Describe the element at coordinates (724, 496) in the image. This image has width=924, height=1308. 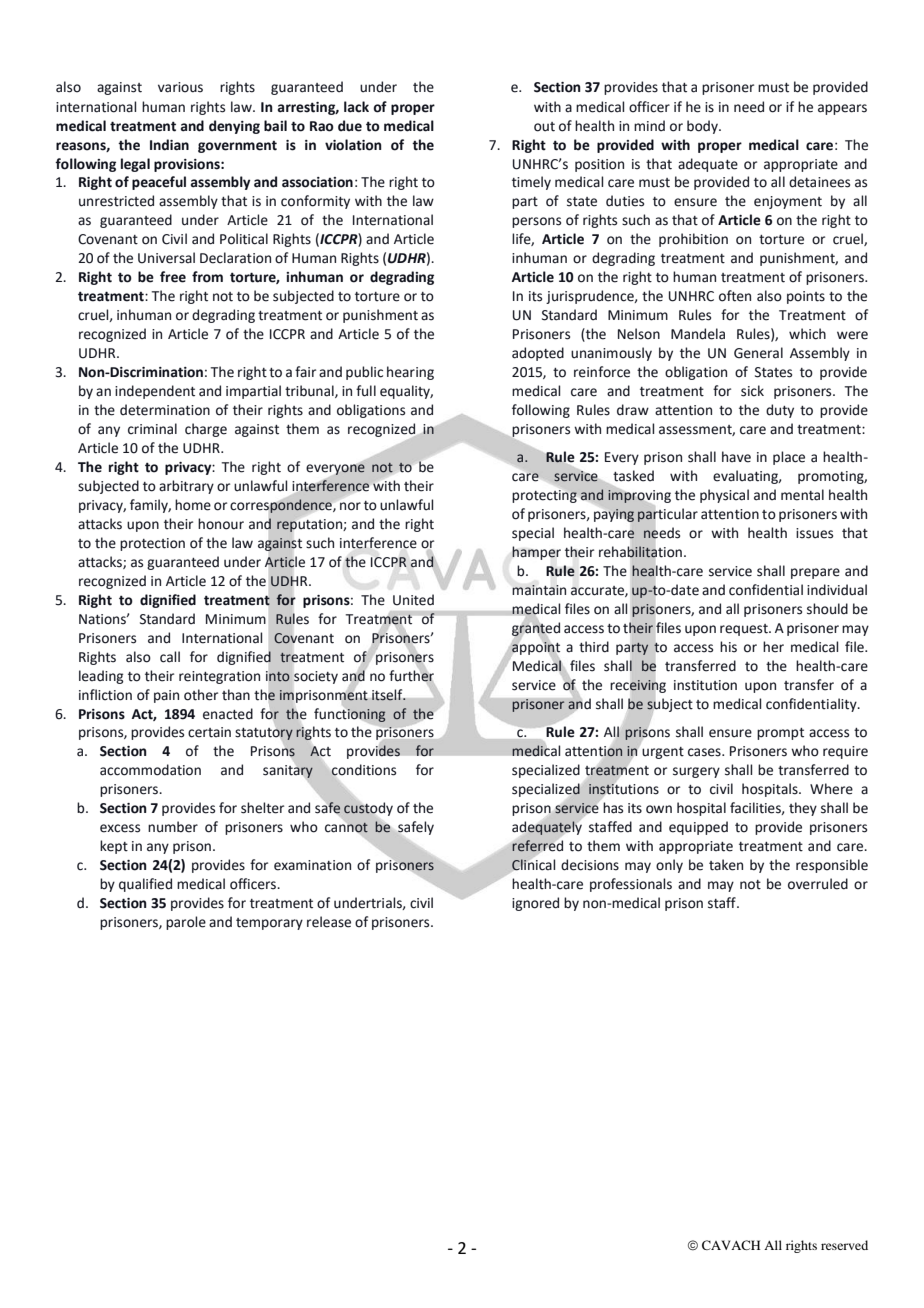
I see `physical` at that location.
